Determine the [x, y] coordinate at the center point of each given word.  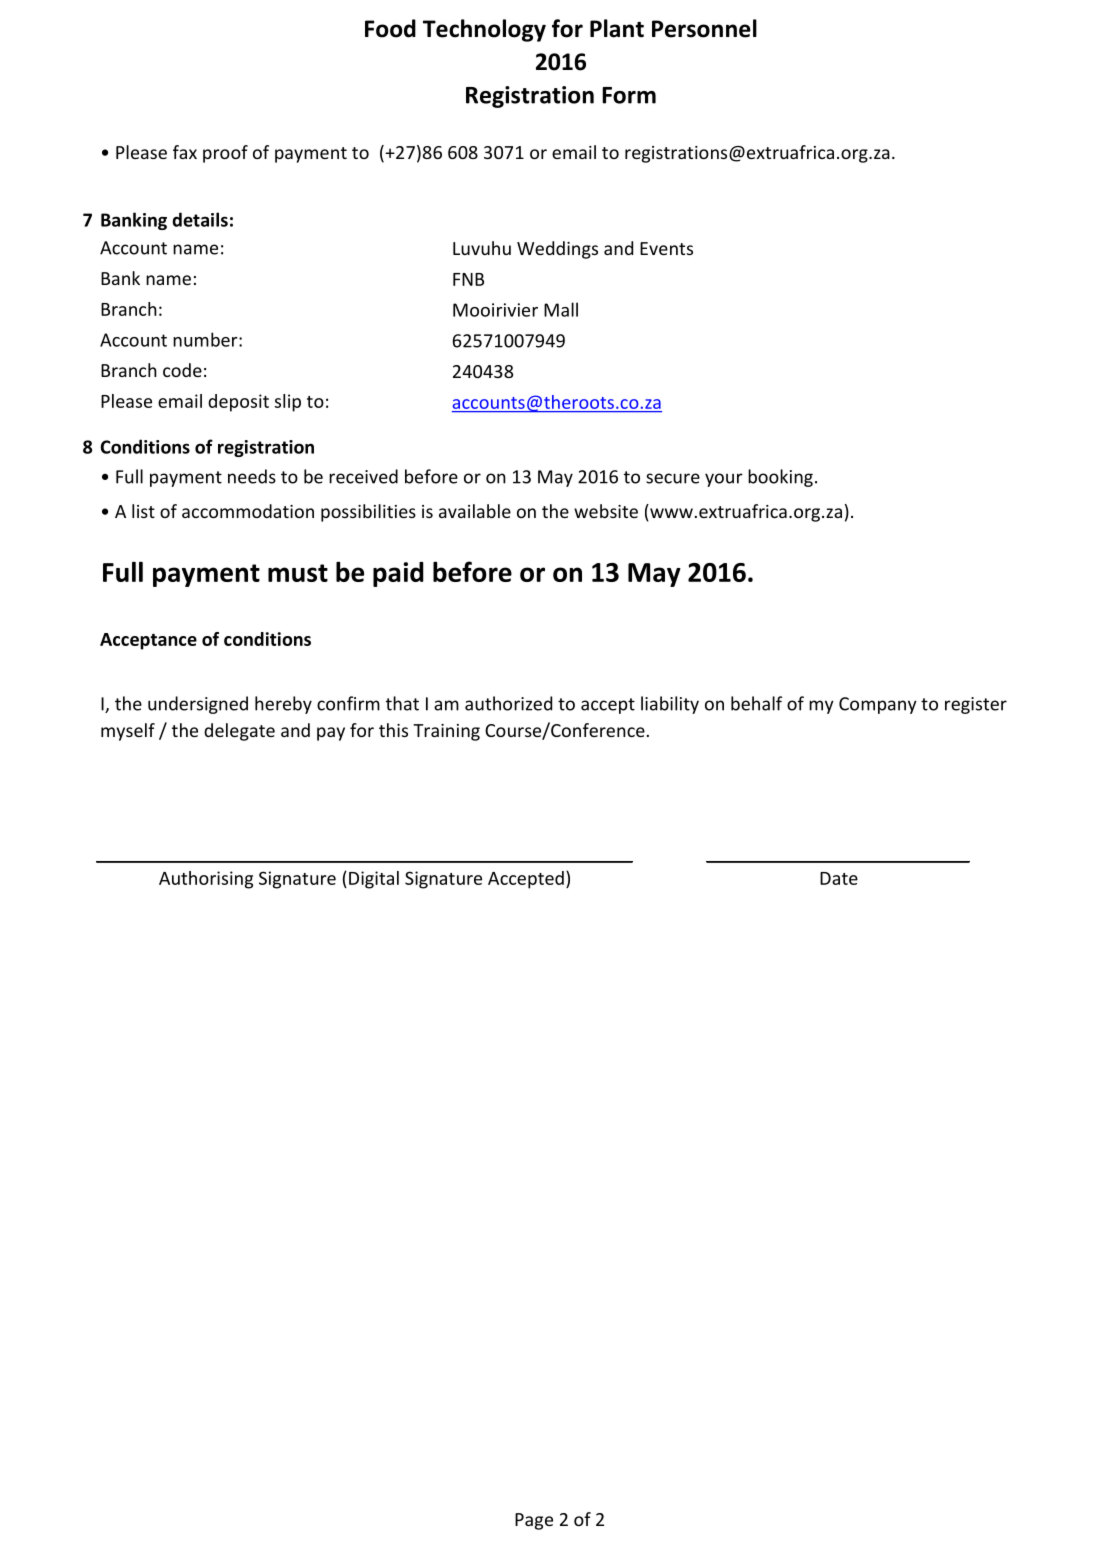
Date [839, 878]
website [606, 511]
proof [225, 154]
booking [780, 478]
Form [629, 95]
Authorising [206, 880]
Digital [374, 880]
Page [534, 1521]
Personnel [704, 28]
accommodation [248, 511]
